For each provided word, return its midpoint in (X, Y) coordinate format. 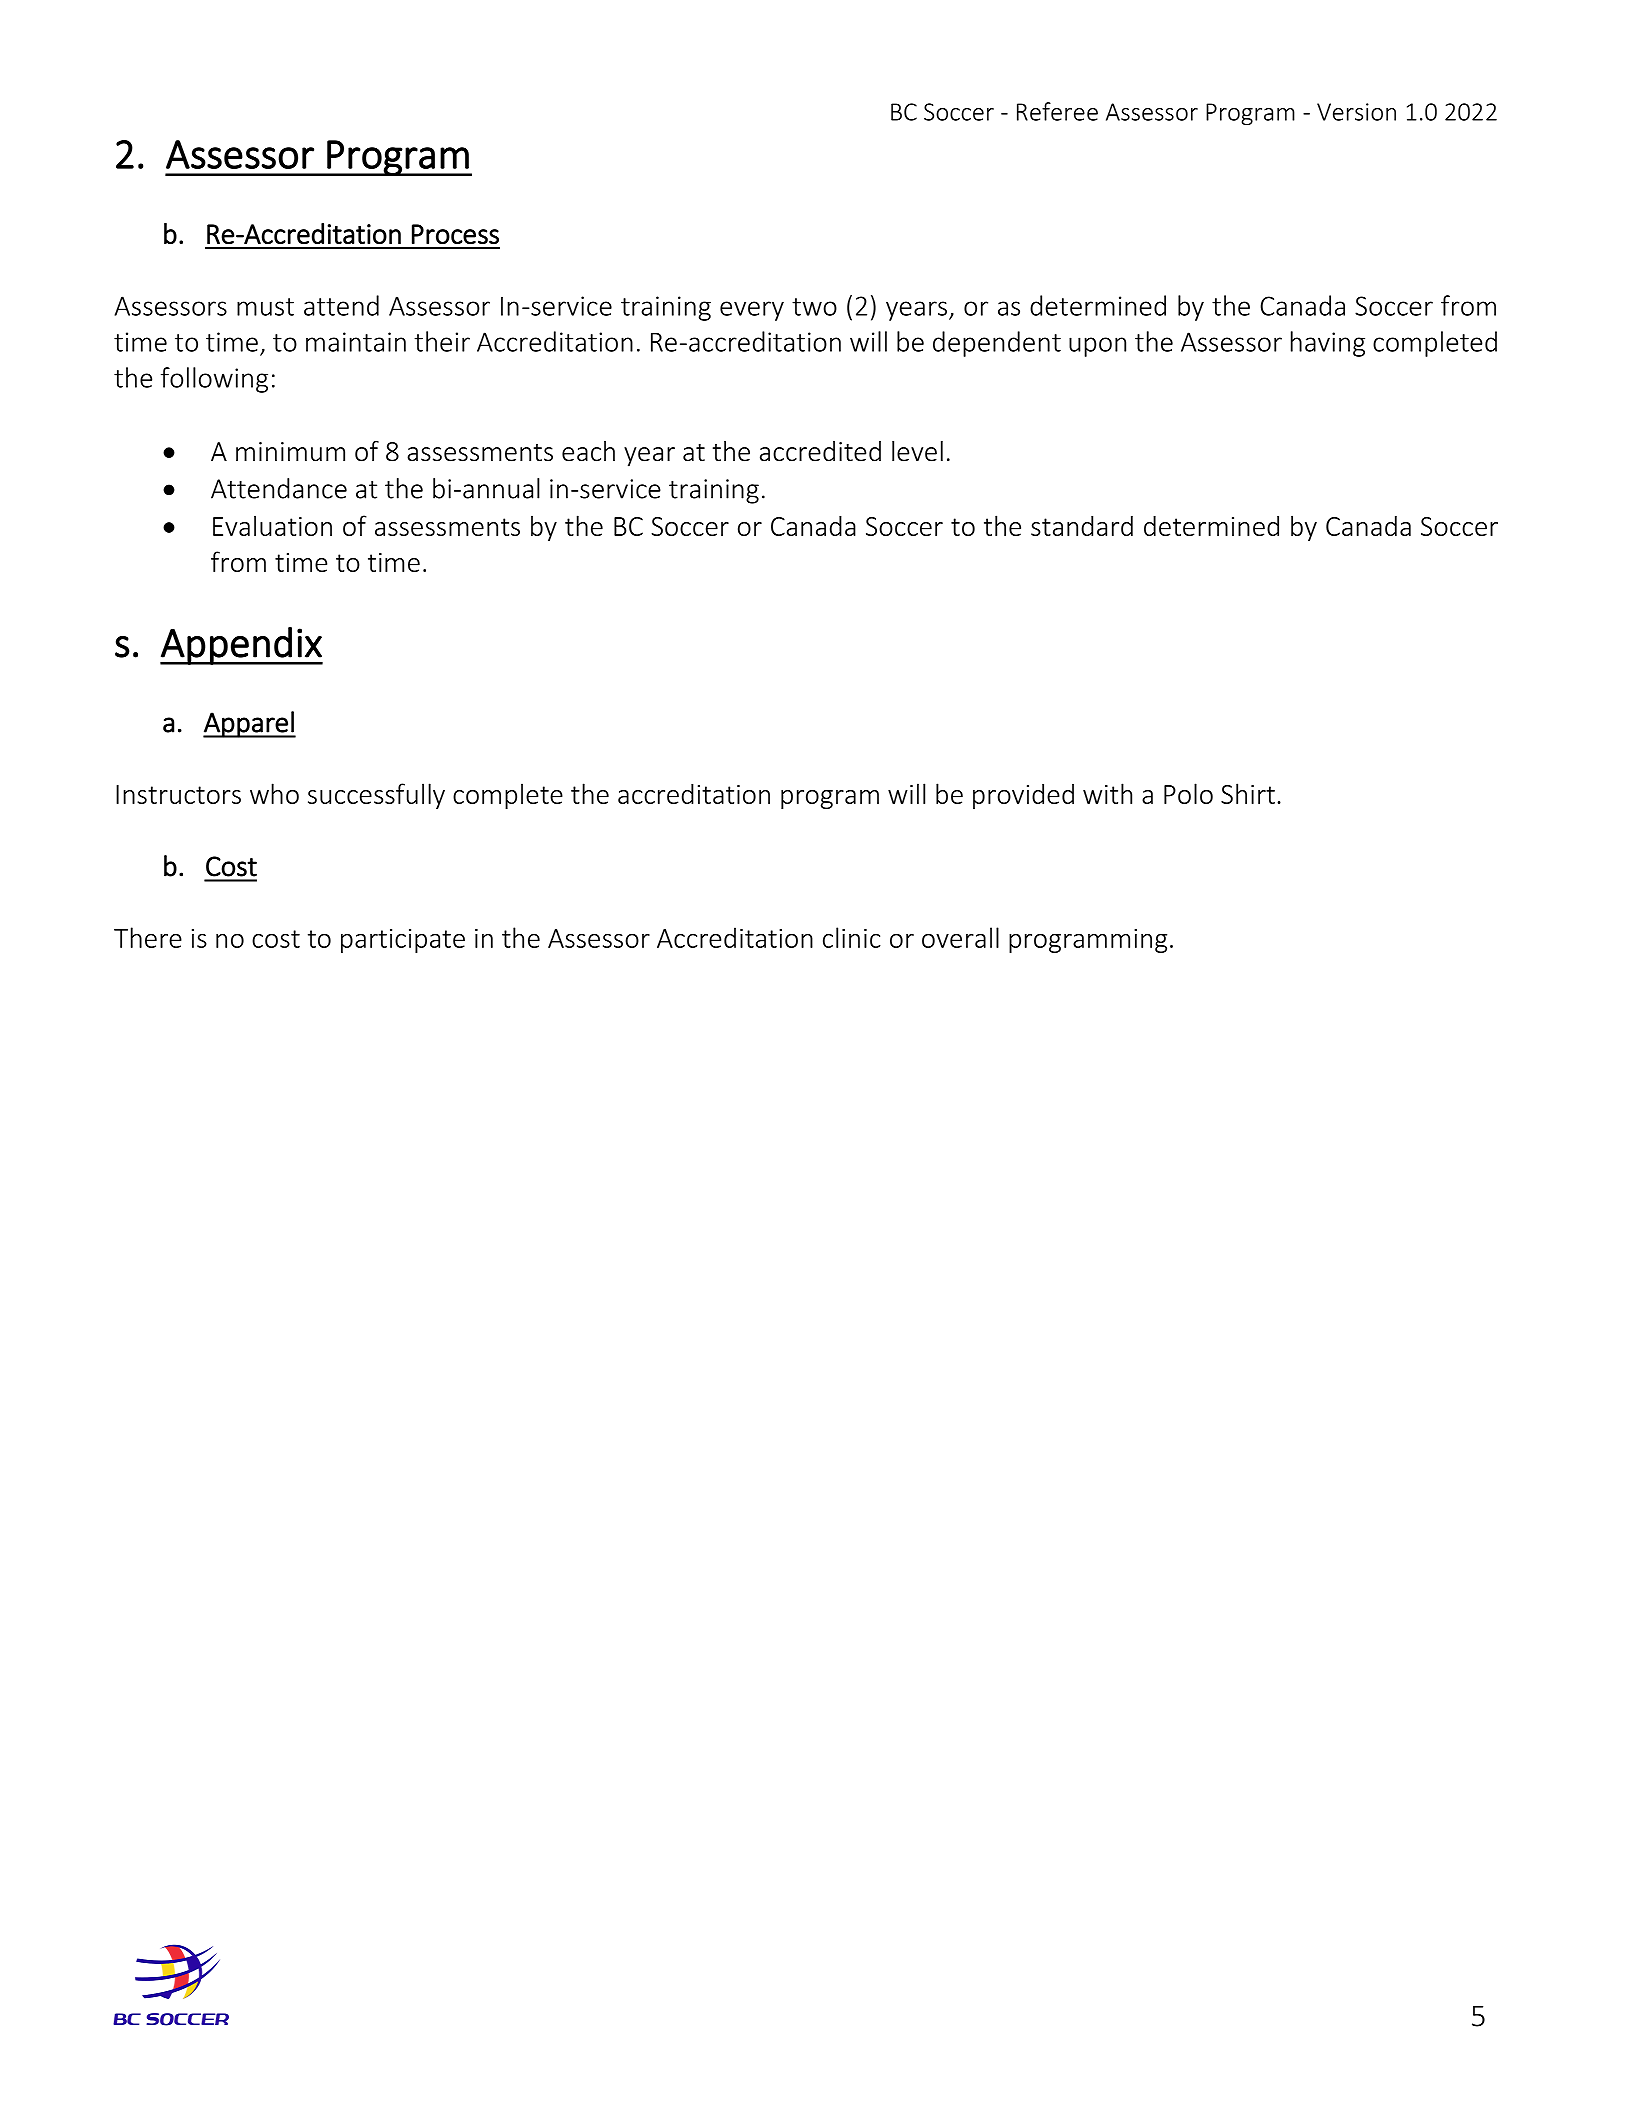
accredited (820, 451)
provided (1023, 796)
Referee (1057, 111)
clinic (852, 937)
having (1328, 344)
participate (403, 941)
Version (1356, 112)
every (752, 311)
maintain (356, 342)
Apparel (249, 724)
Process (455, 234)
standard (1082, 526)
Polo (1188, 793)
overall (960, 937)
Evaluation (272, 525)
